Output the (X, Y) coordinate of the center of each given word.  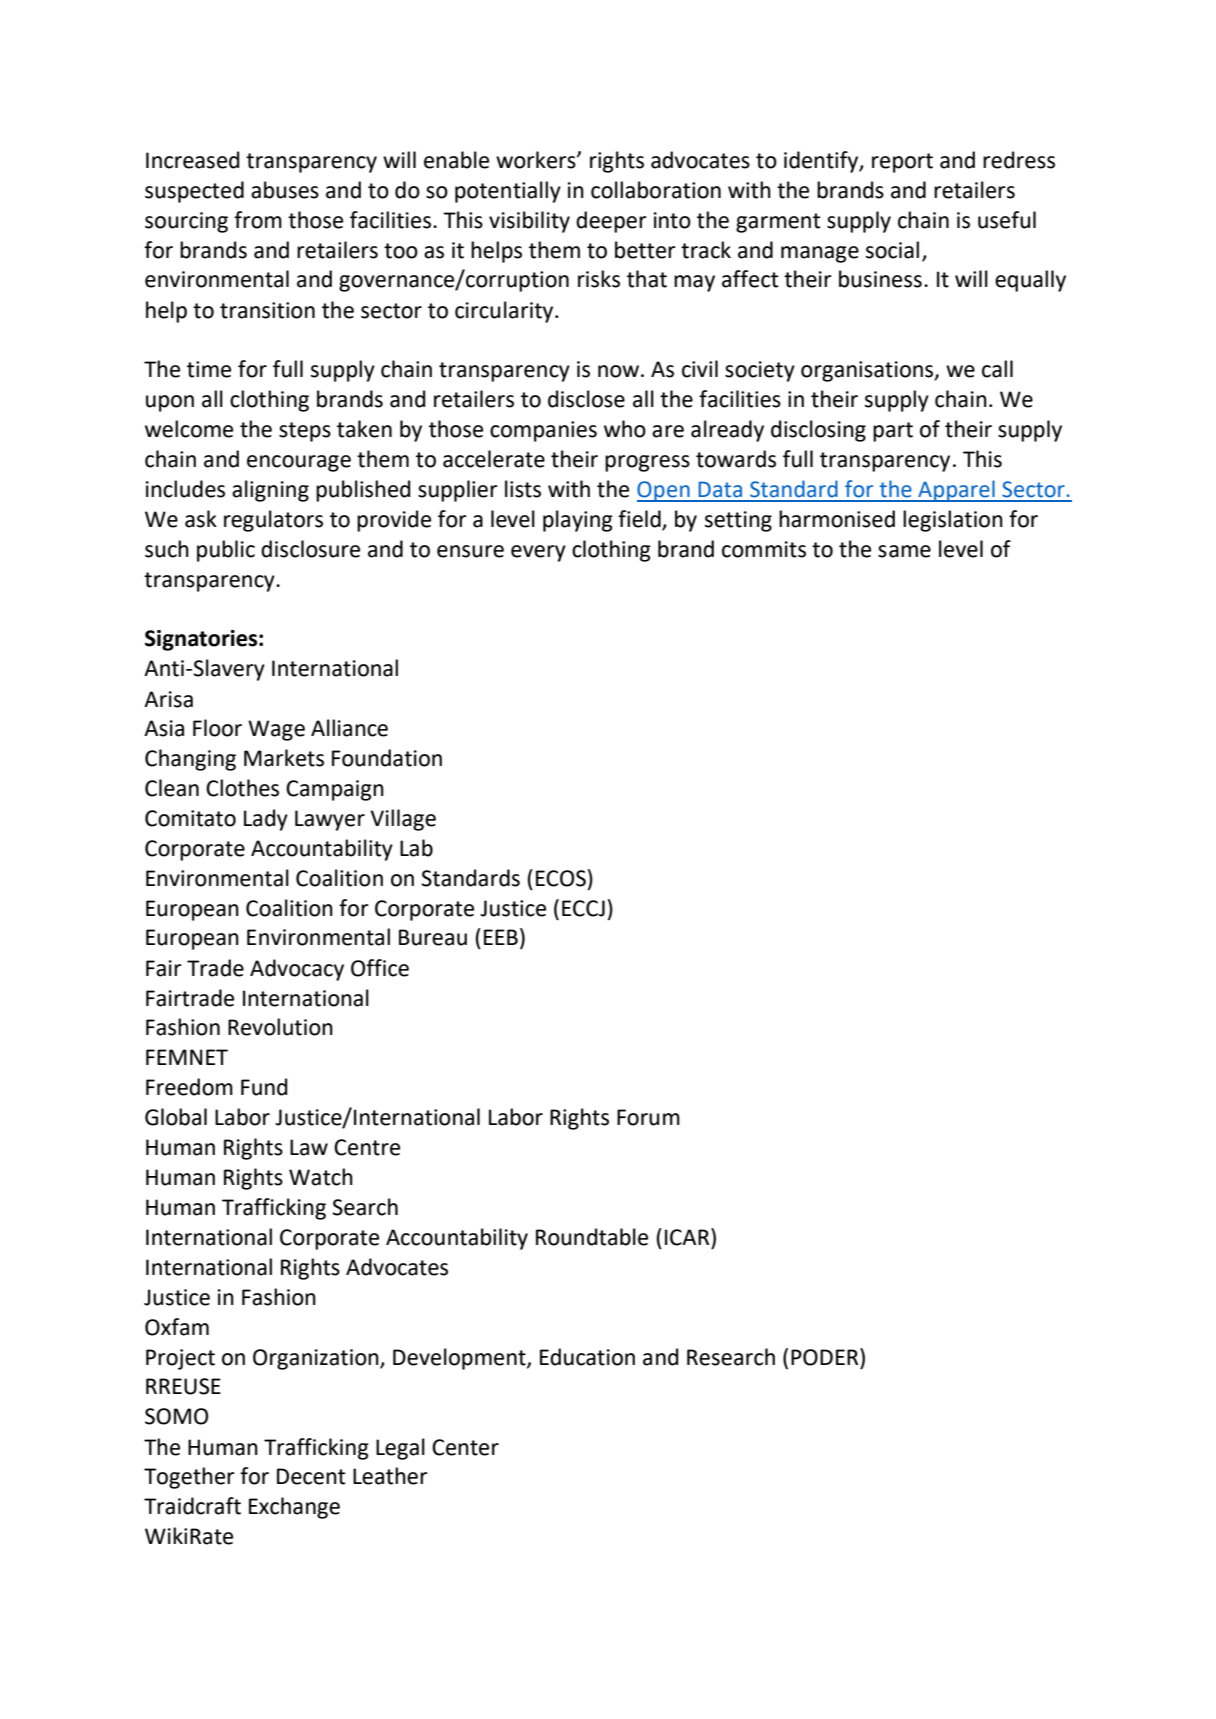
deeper (611, 222)
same (904, 551)
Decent (311, 1476)
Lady (266, 820)
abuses (285, 190)
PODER (826, 1357)
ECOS (561, 878)
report (902, 163)
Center (465, 1447)
